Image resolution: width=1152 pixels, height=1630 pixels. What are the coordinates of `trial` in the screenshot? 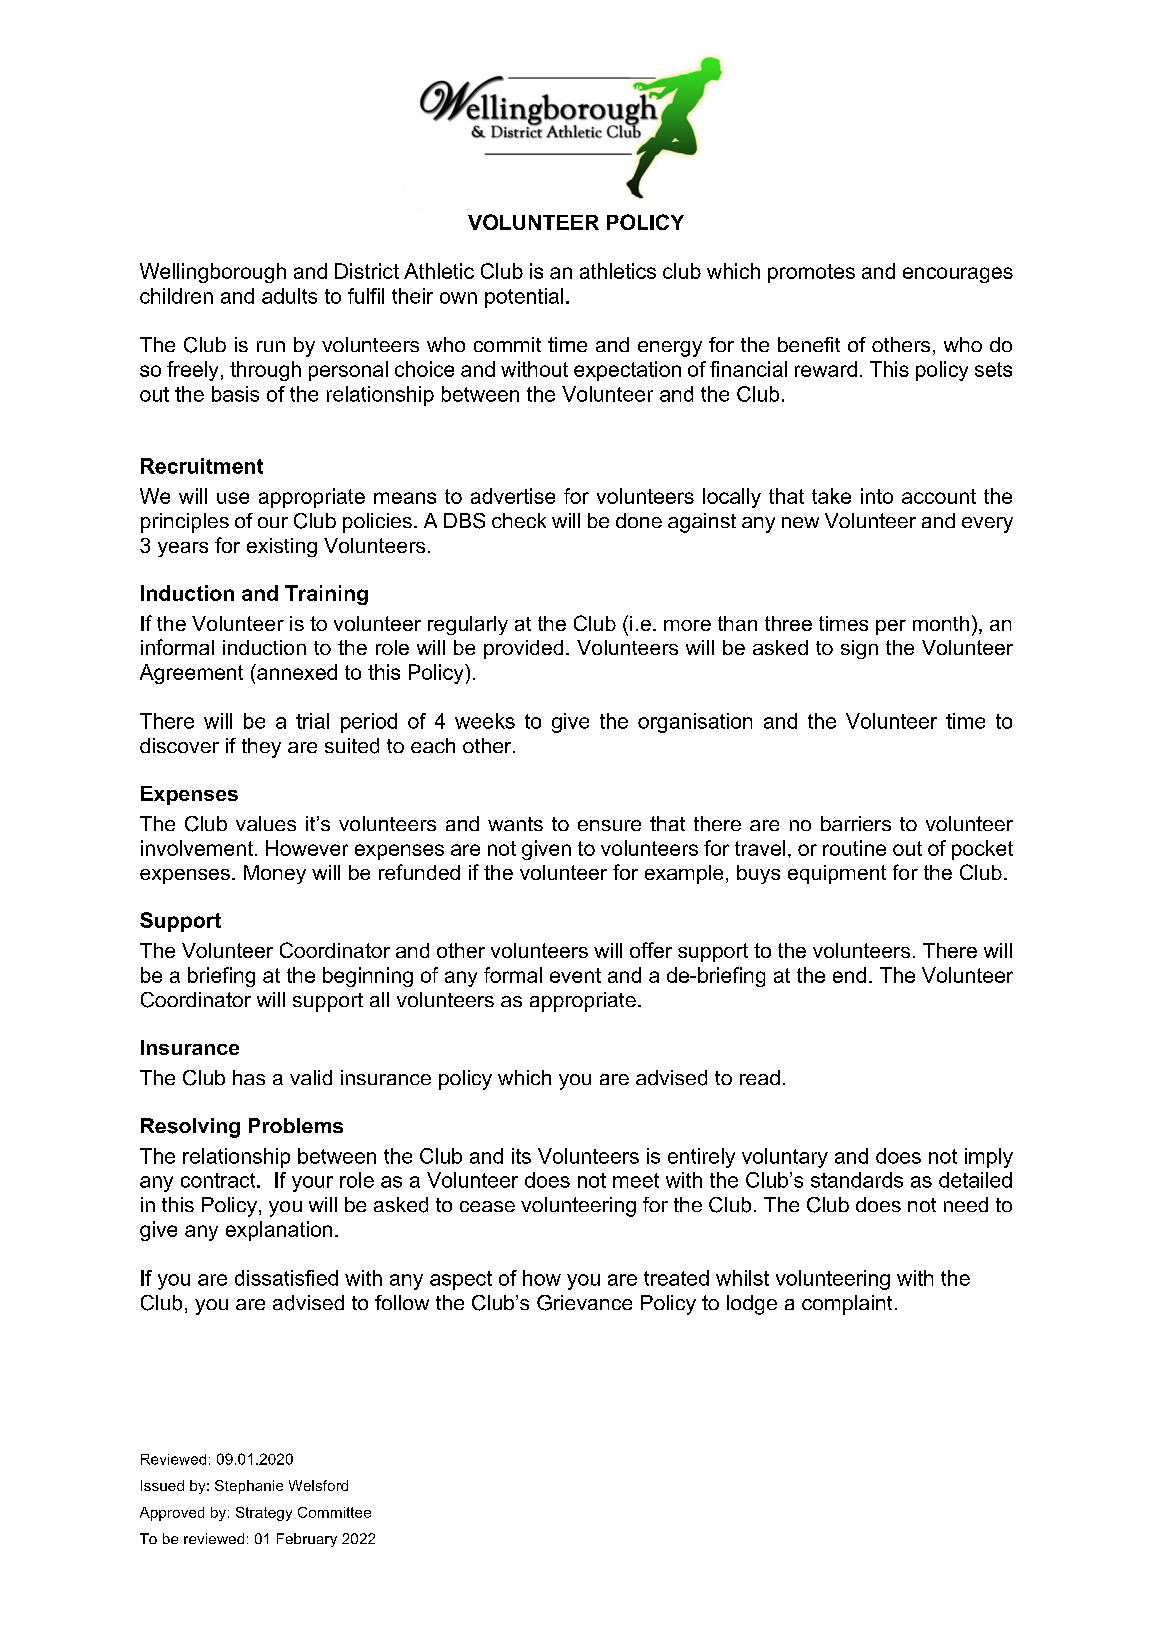 It's located at (312, 721).
